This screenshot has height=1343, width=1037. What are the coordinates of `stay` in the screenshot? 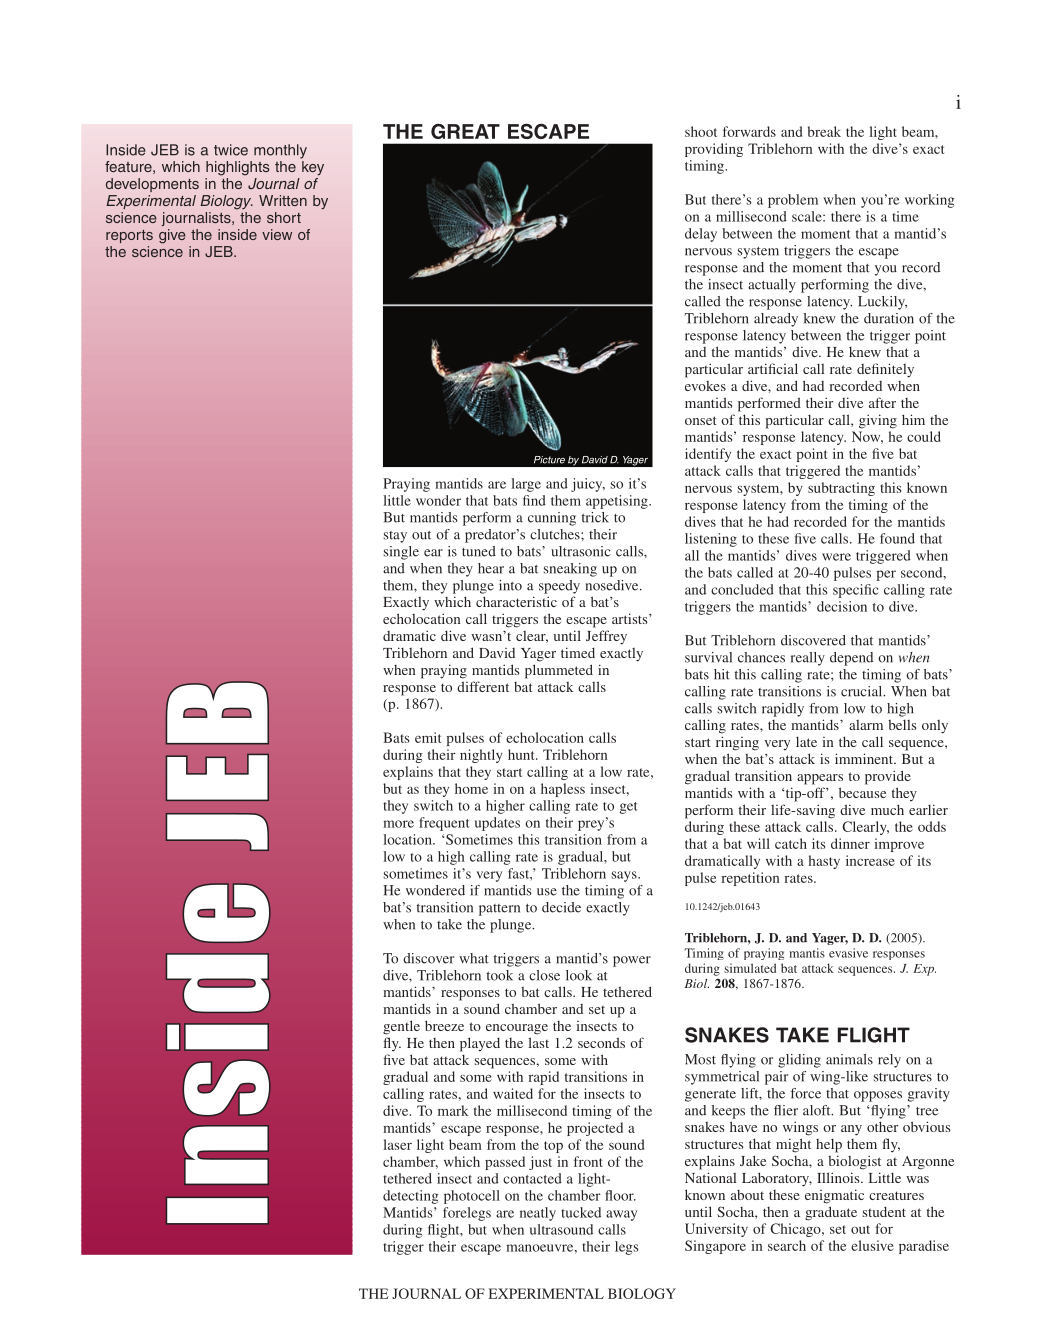 It's located at (395, 537).
